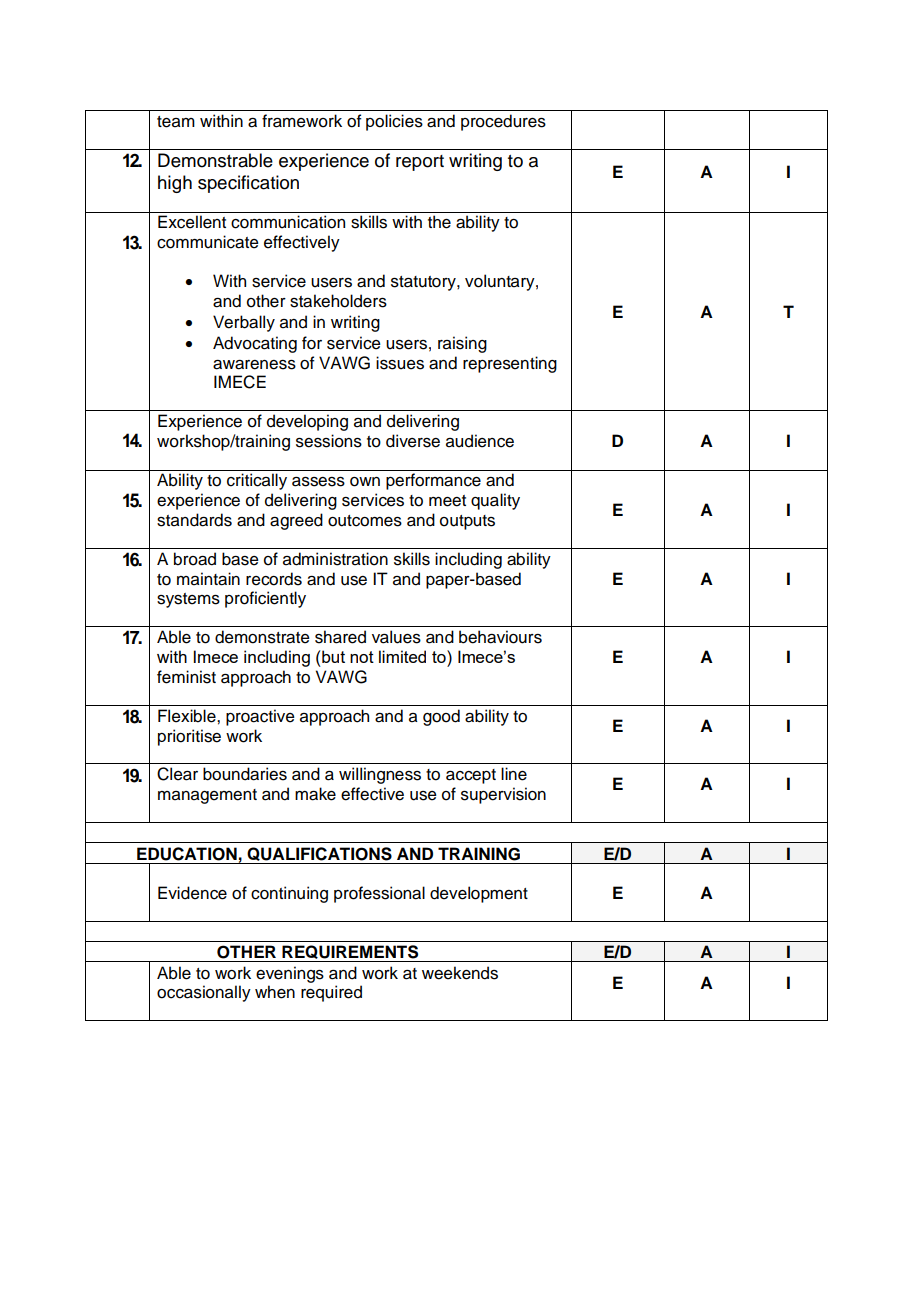  What do you see at coordinates (471, 776) in the document?
I see `accept` at bounding box center [471, 776].
